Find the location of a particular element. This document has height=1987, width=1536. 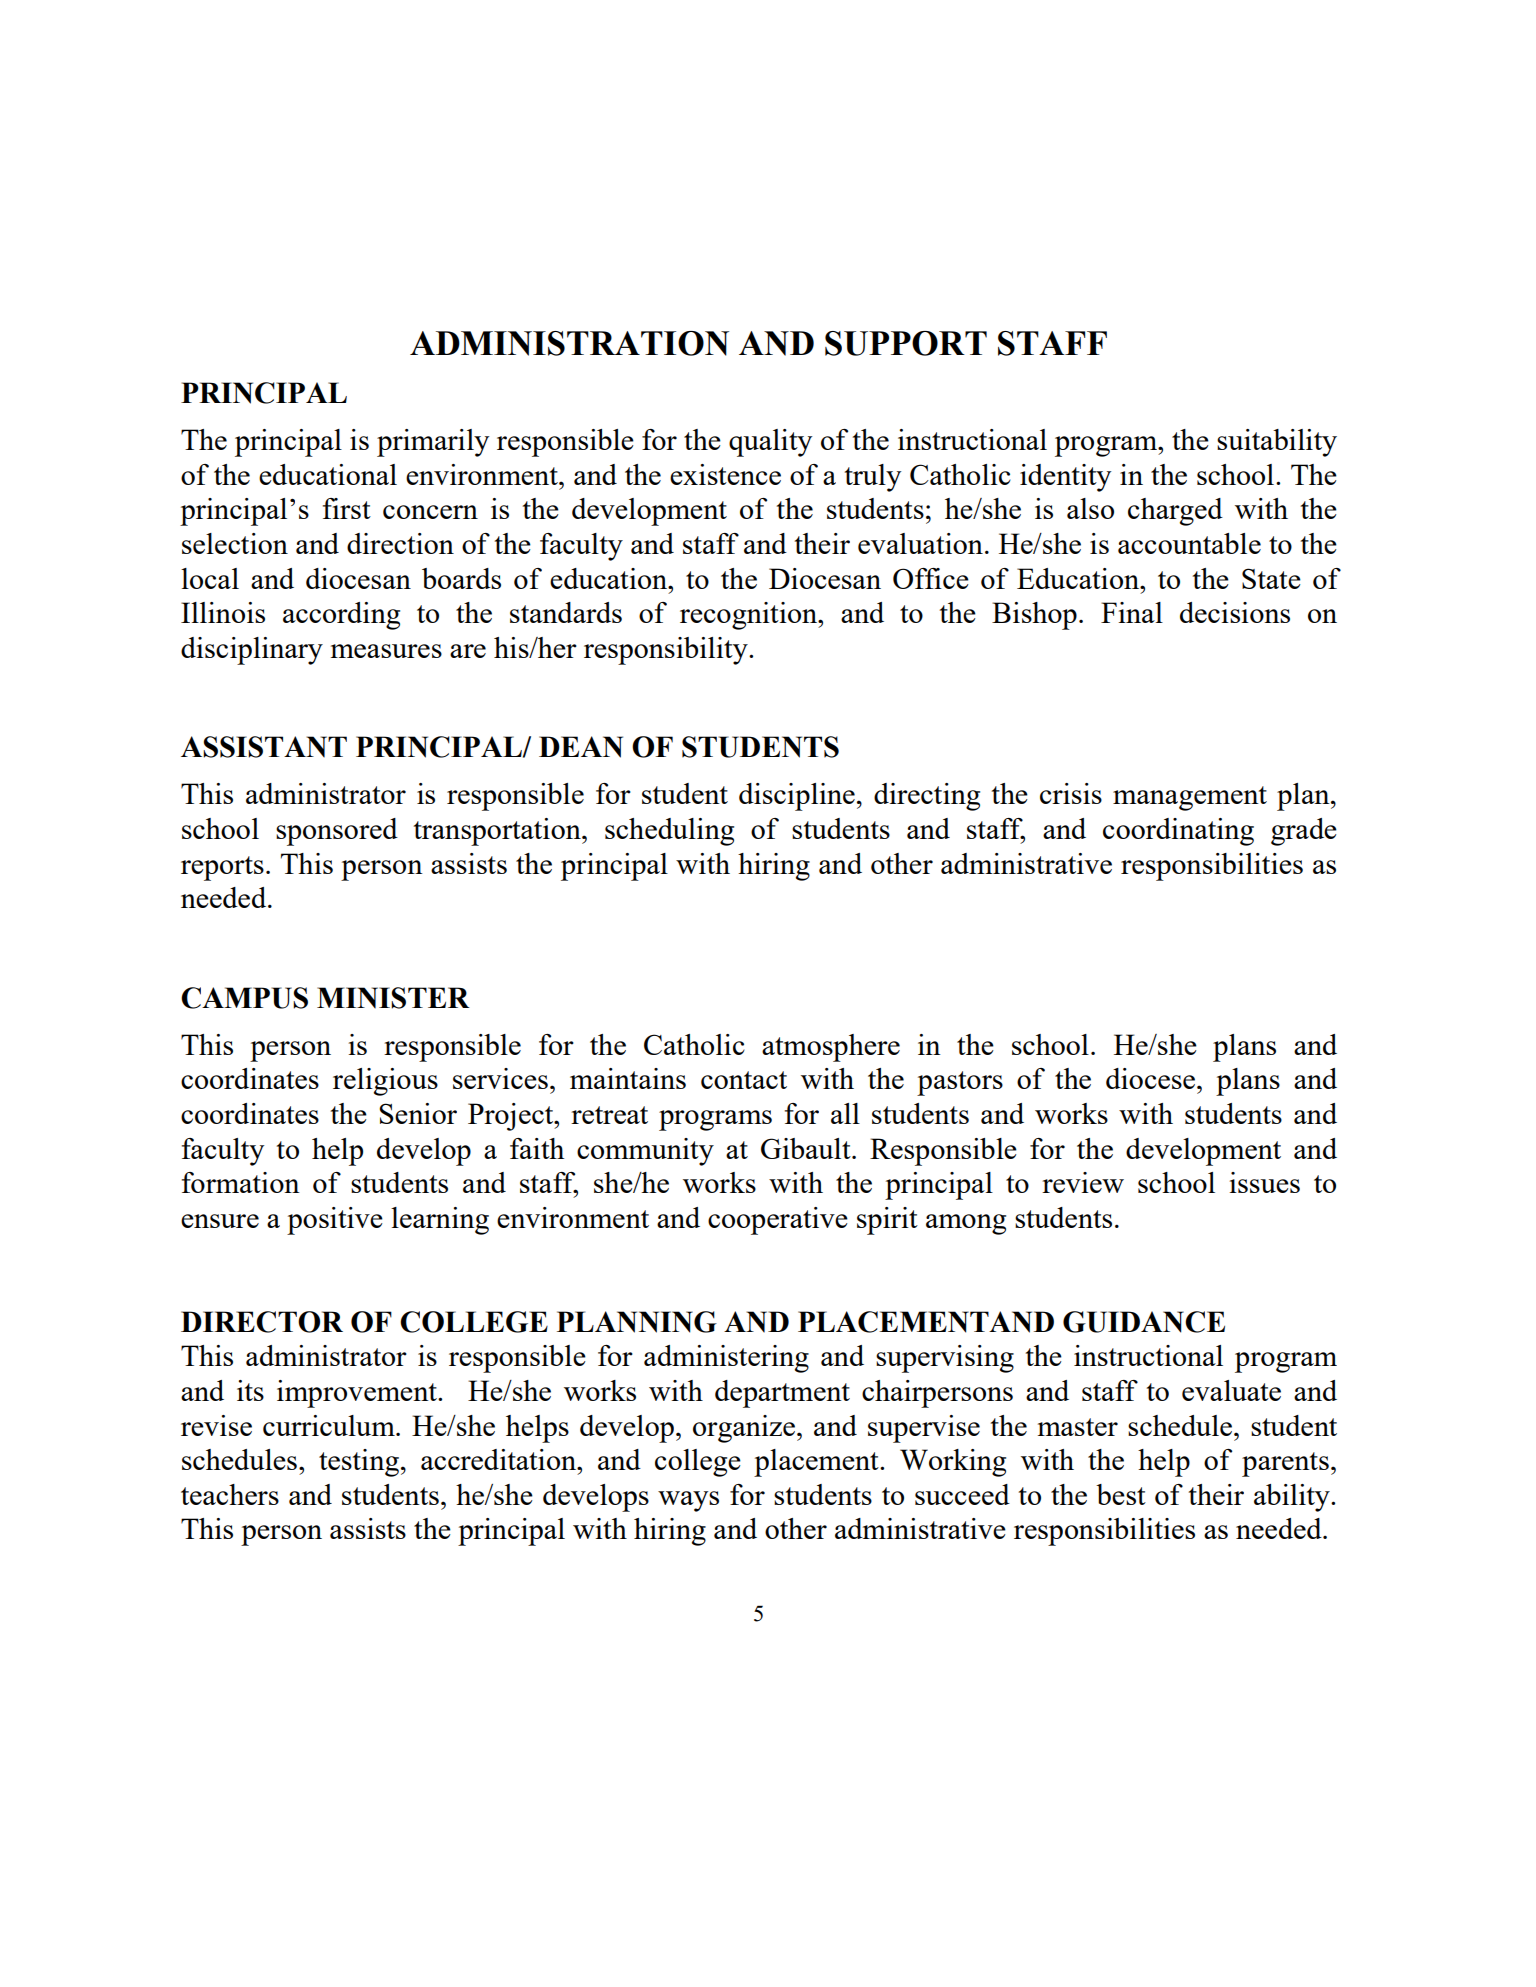

ASSISTANT is located at coordinates (264, 747).
